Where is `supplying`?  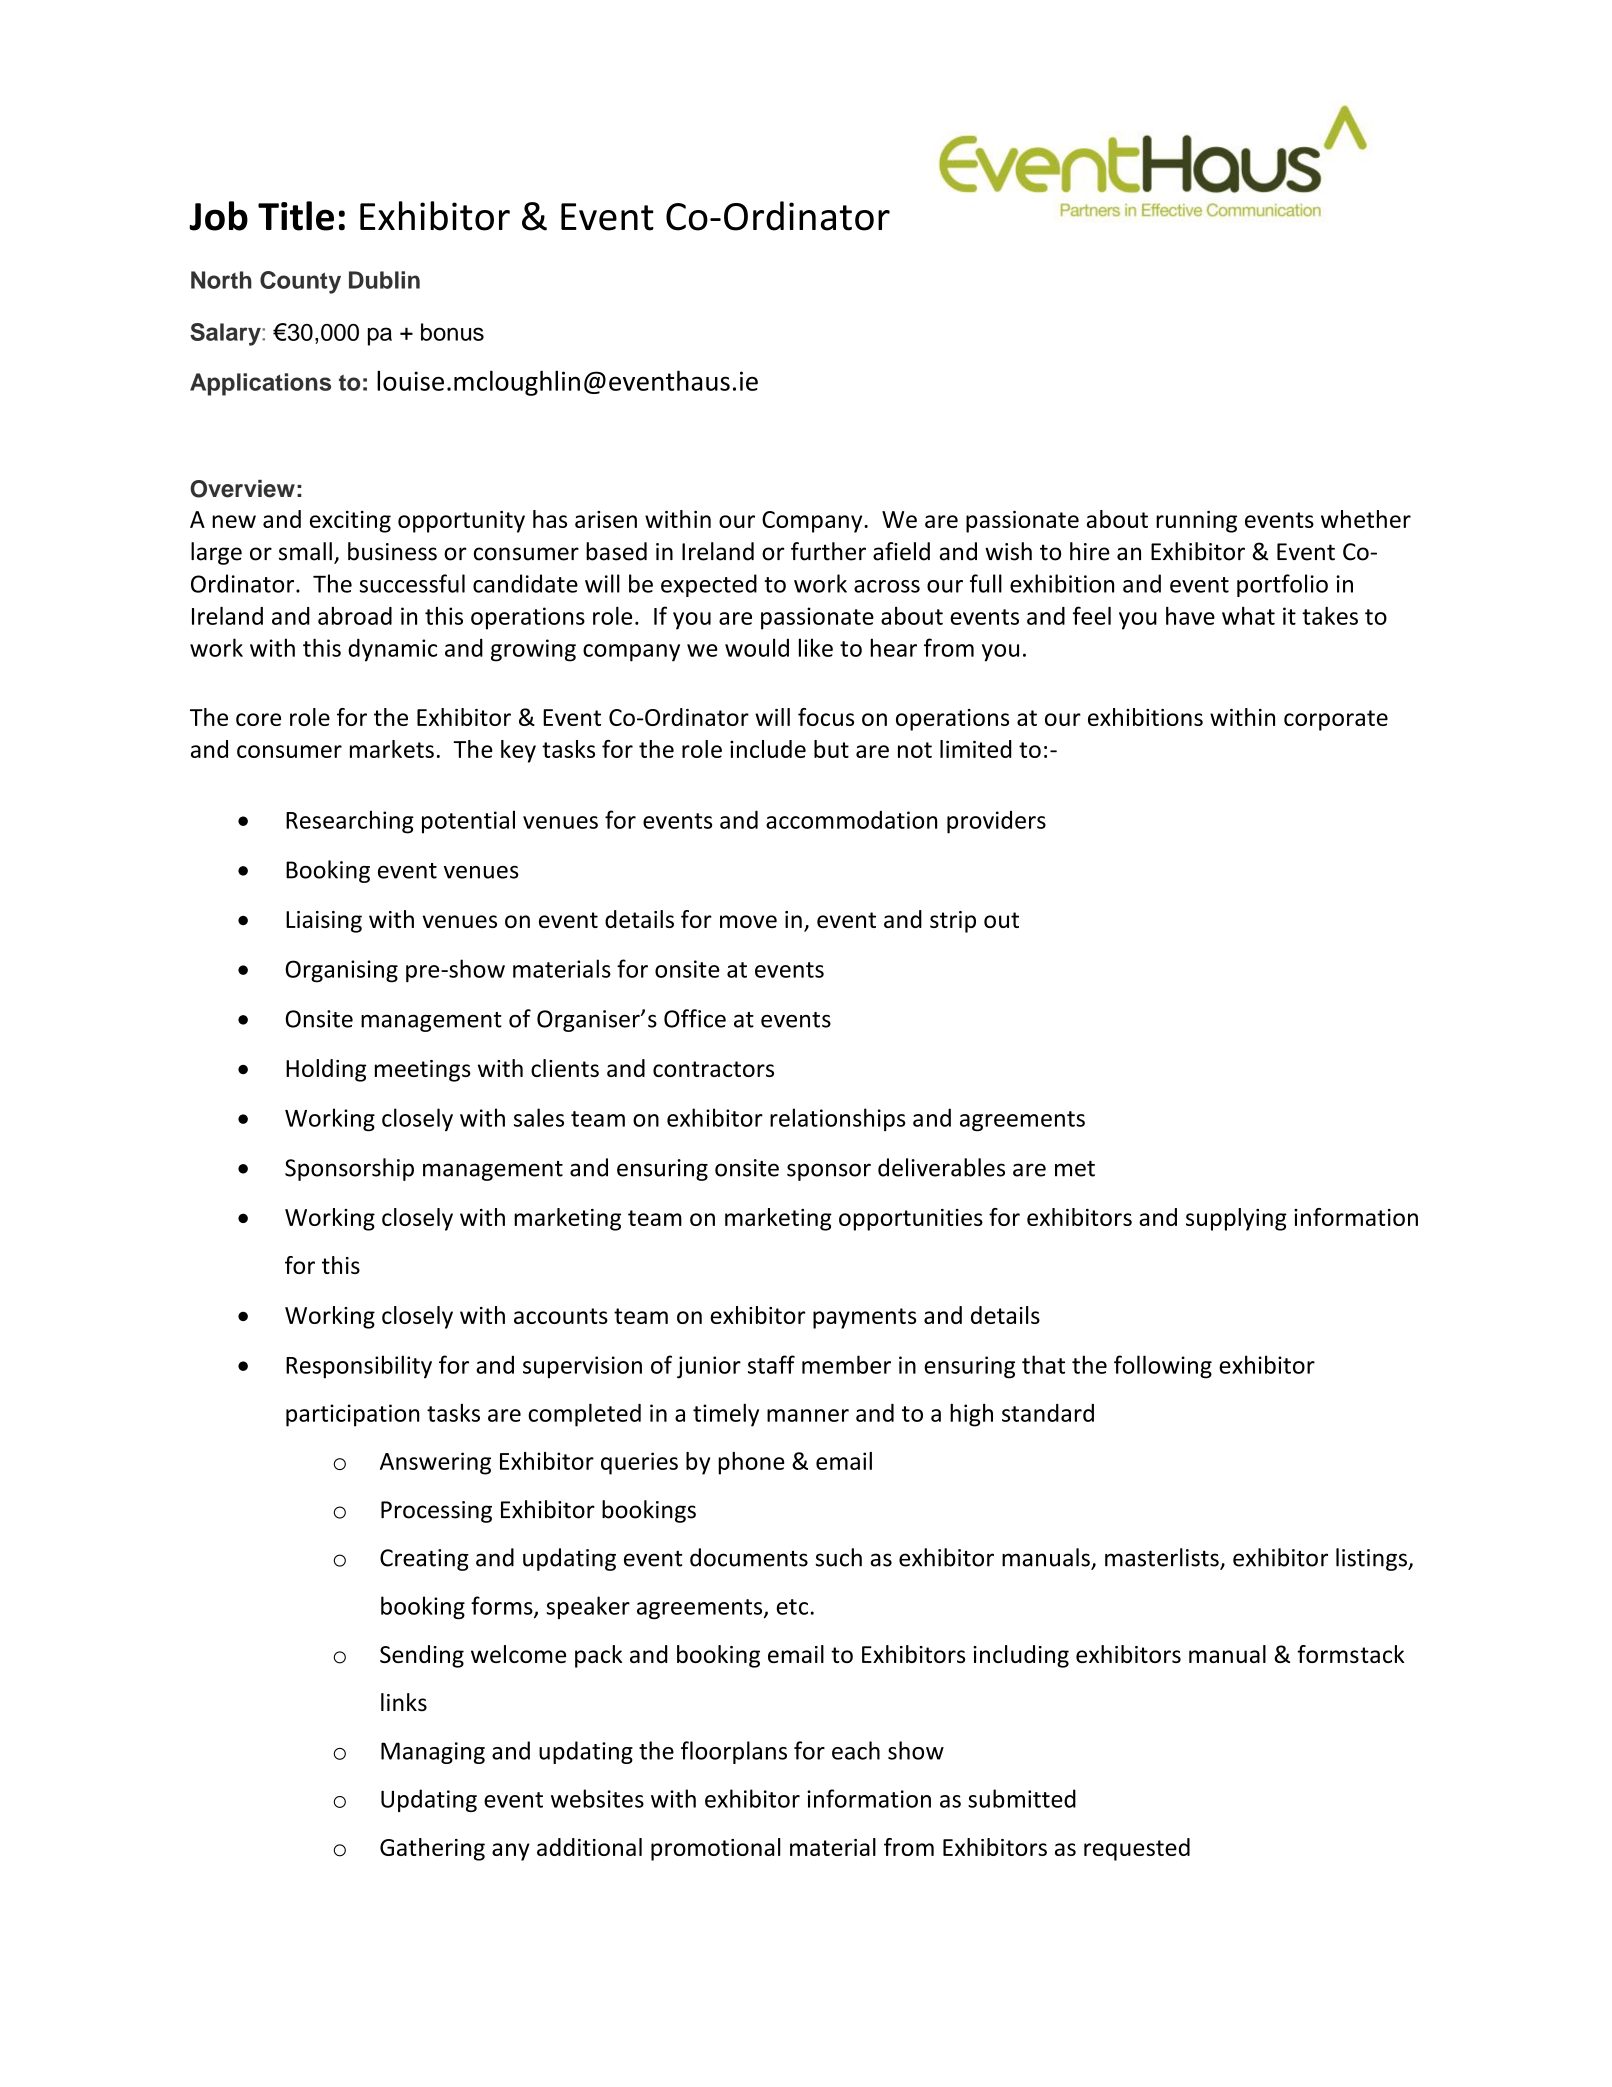 supplying is located at coordinates (1236, 1219).
